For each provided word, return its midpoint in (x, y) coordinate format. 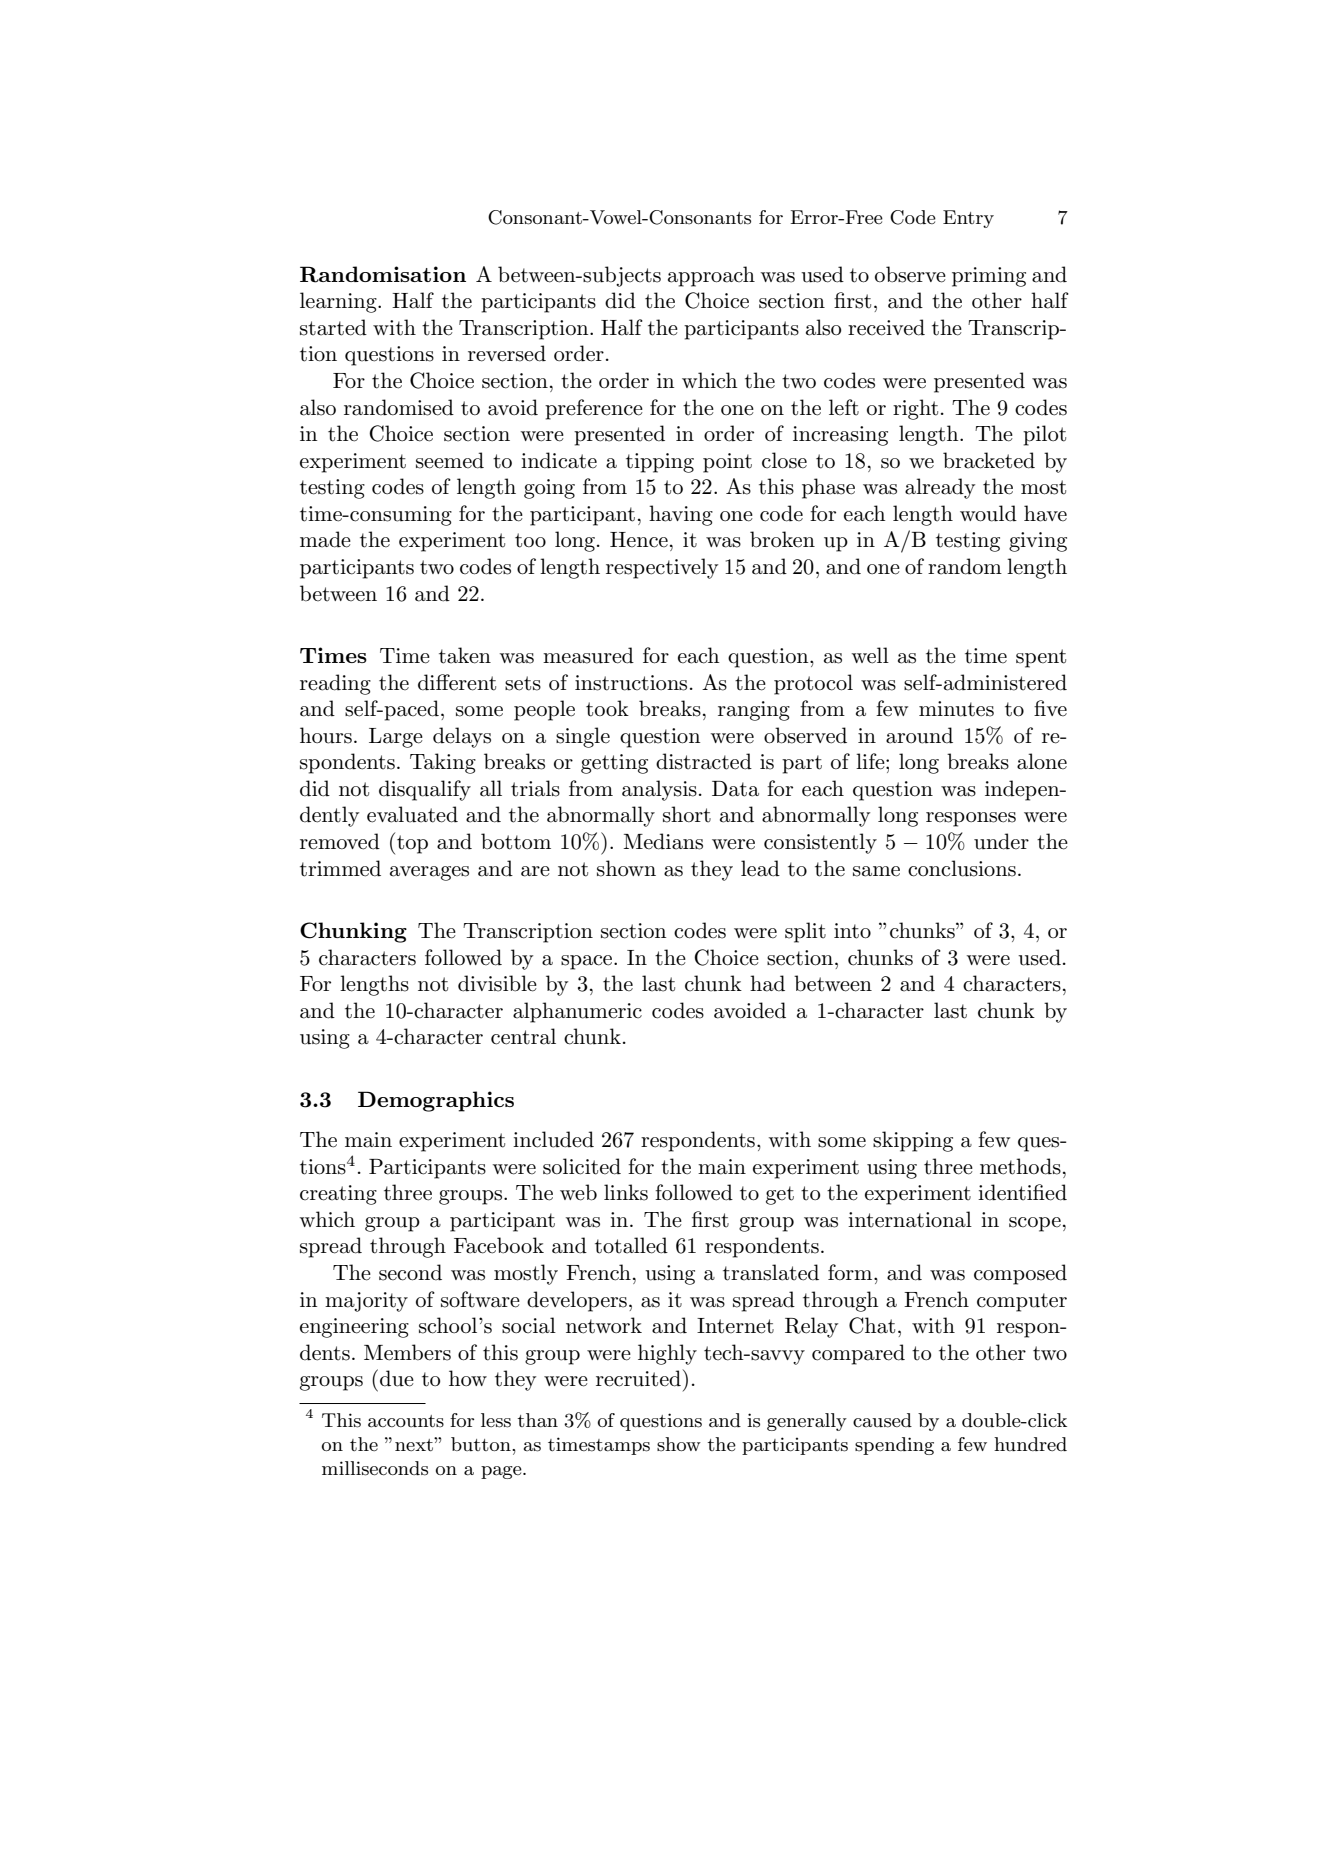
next (415, 1444)
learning (339, 302)
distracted (704, 761)
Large (396, 738)
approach (711, 276)
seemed (450, 460)
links (626, 1192)
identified (1022, 1192)
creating (338, 1195)
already (940, 488)
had (767, 983)
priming (989, 277)
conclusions (962, 868)
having (681, 515)
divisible (497, 983)
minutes (956, 709)
